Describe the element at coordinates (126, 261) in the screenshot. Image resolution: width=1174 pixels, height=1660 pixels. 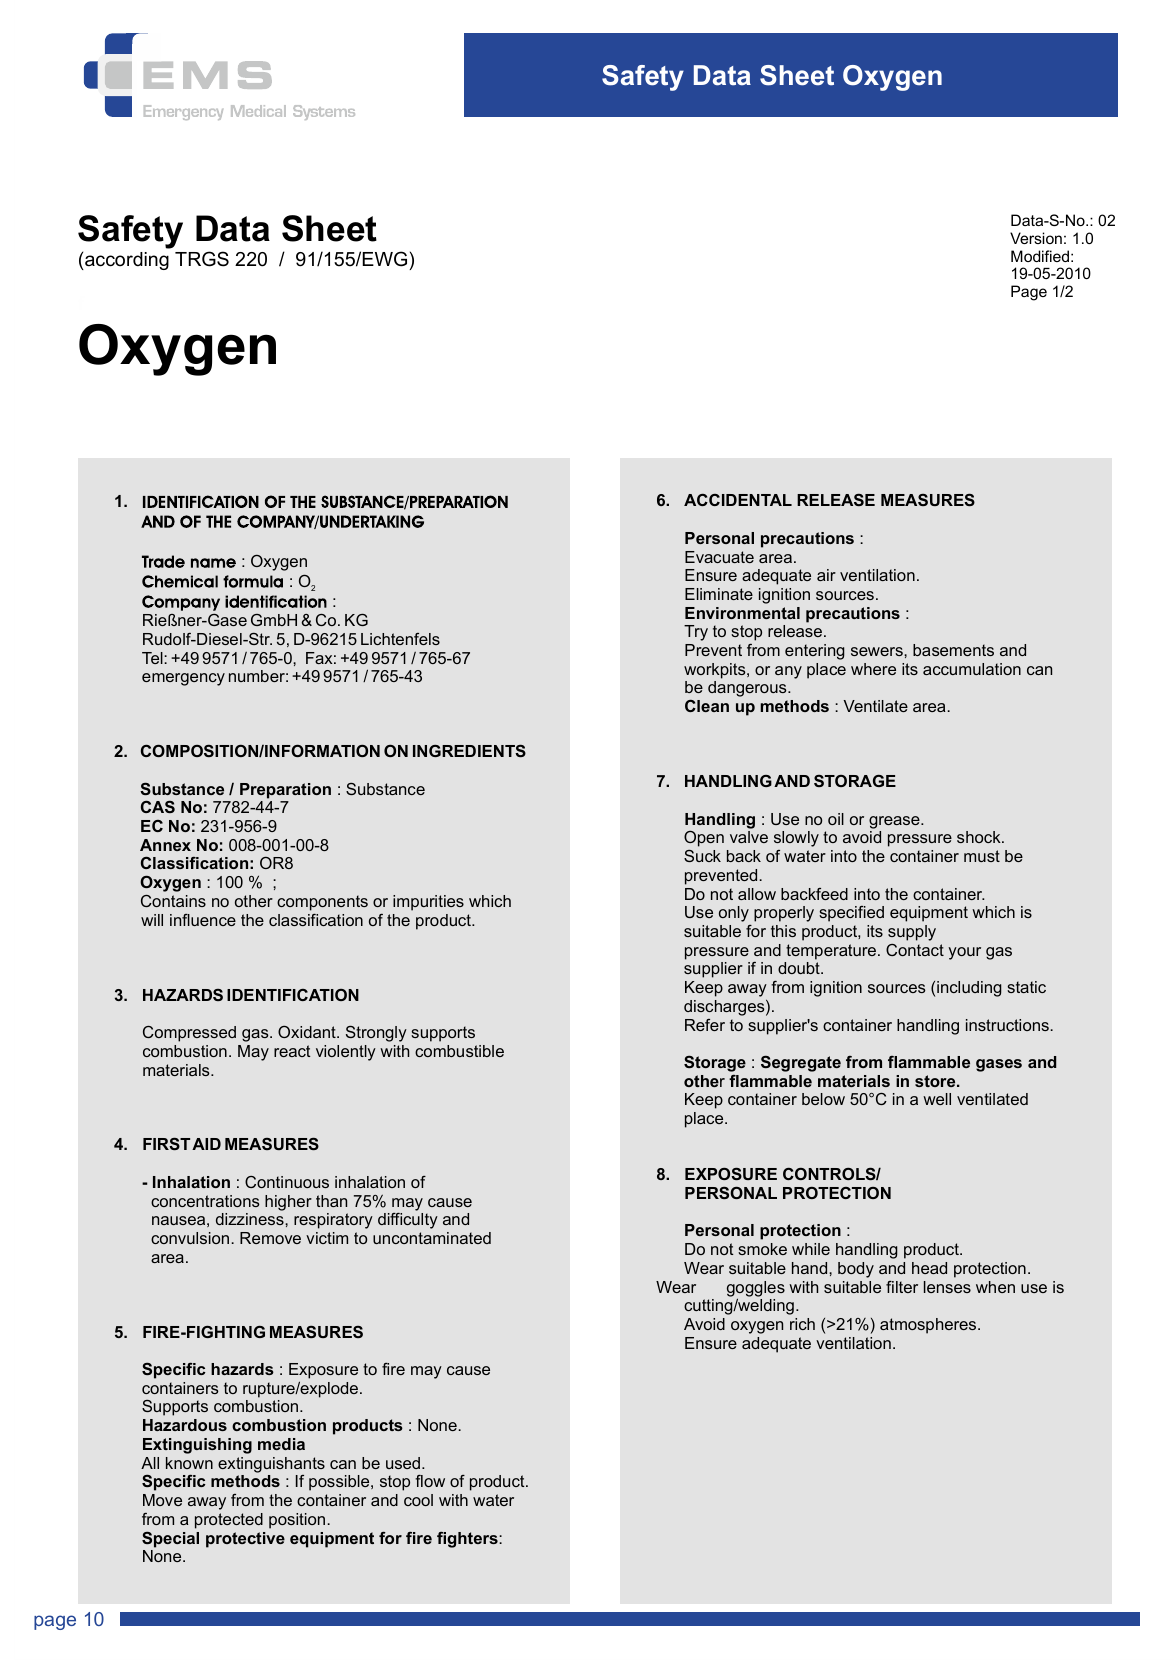
I see `according` at that location.
